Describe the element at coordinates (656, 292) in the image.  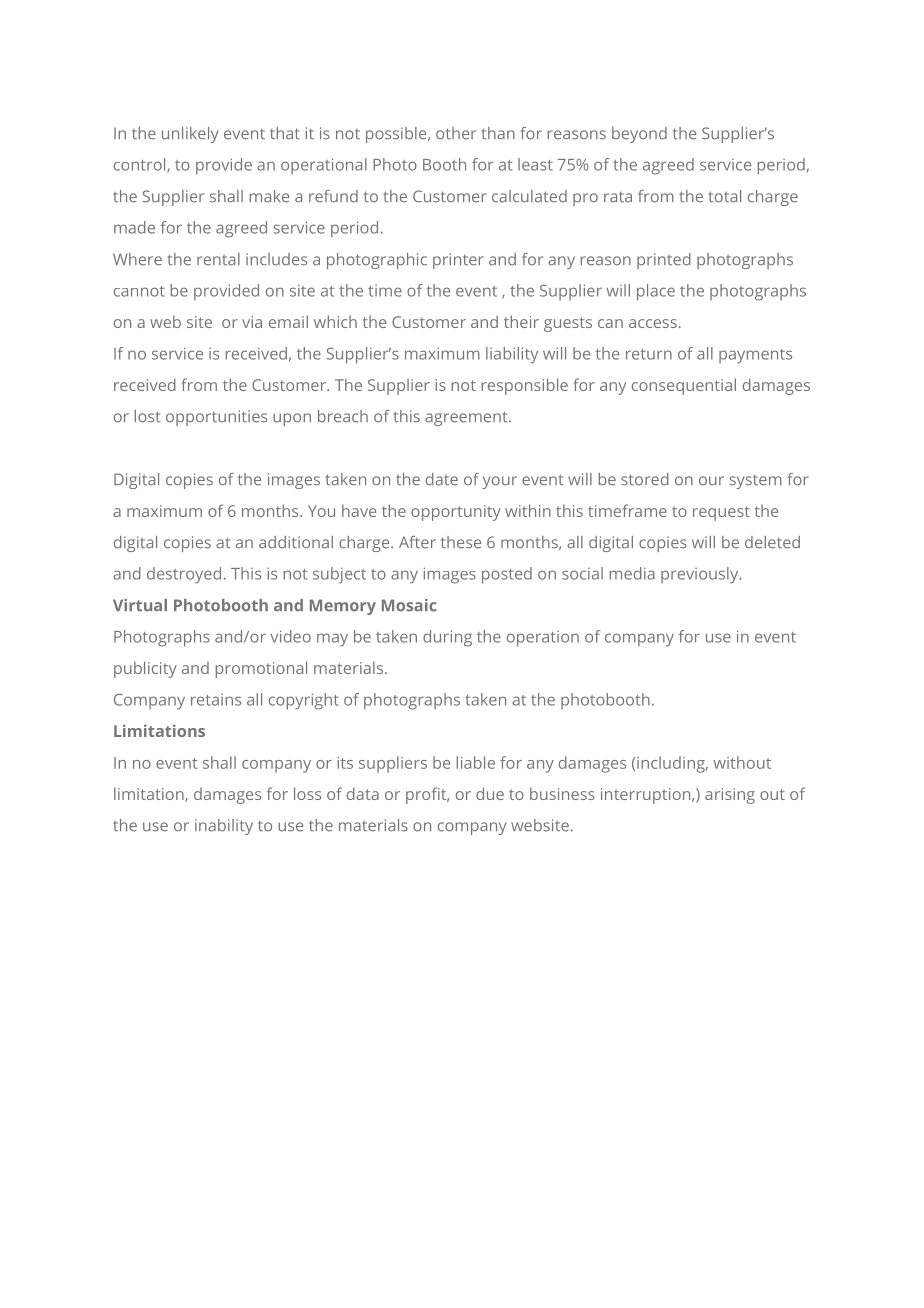
I see `place` at that location.
